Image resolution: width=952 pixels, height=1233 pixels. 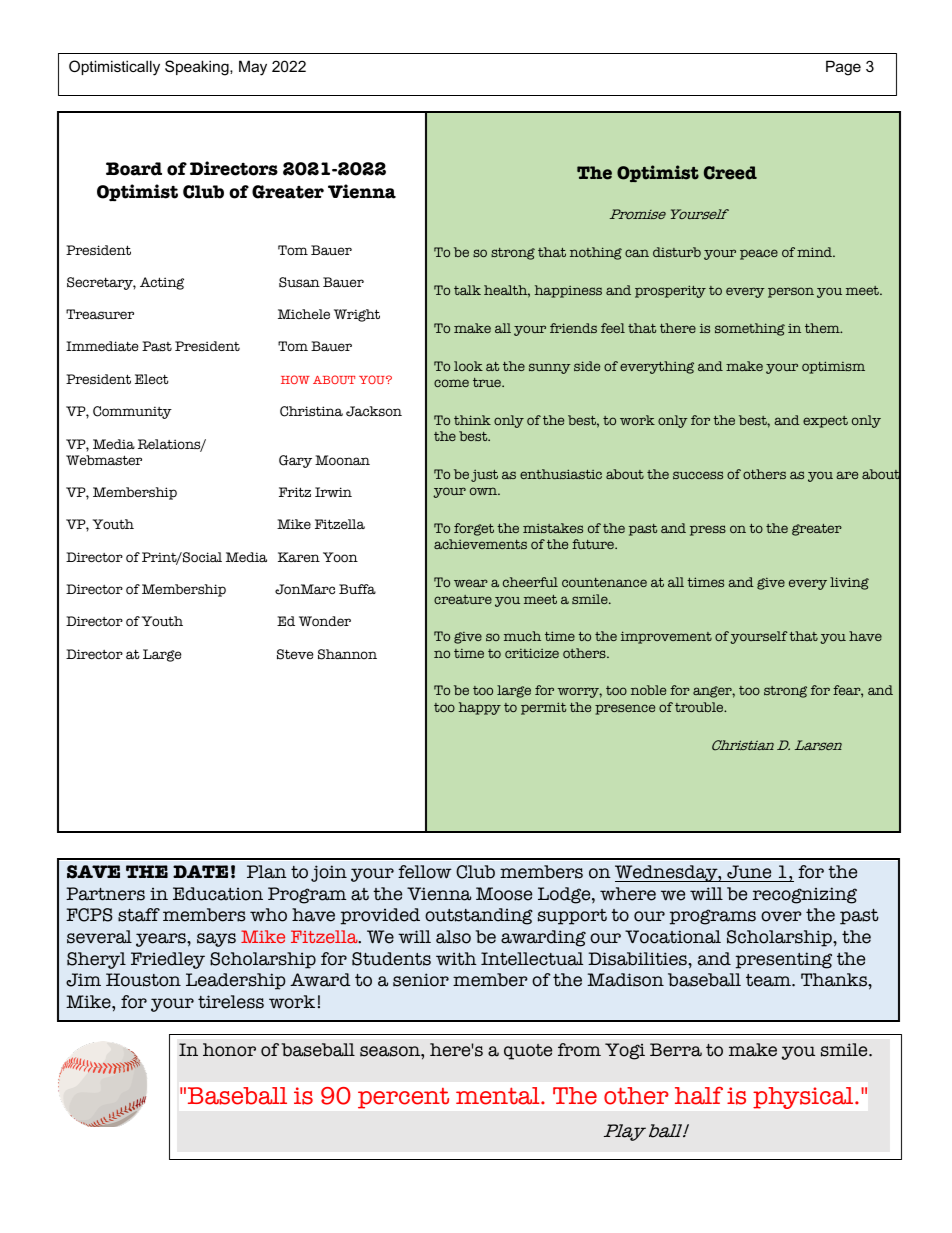 I want to click on trouble, so click(x=700, y=707).
